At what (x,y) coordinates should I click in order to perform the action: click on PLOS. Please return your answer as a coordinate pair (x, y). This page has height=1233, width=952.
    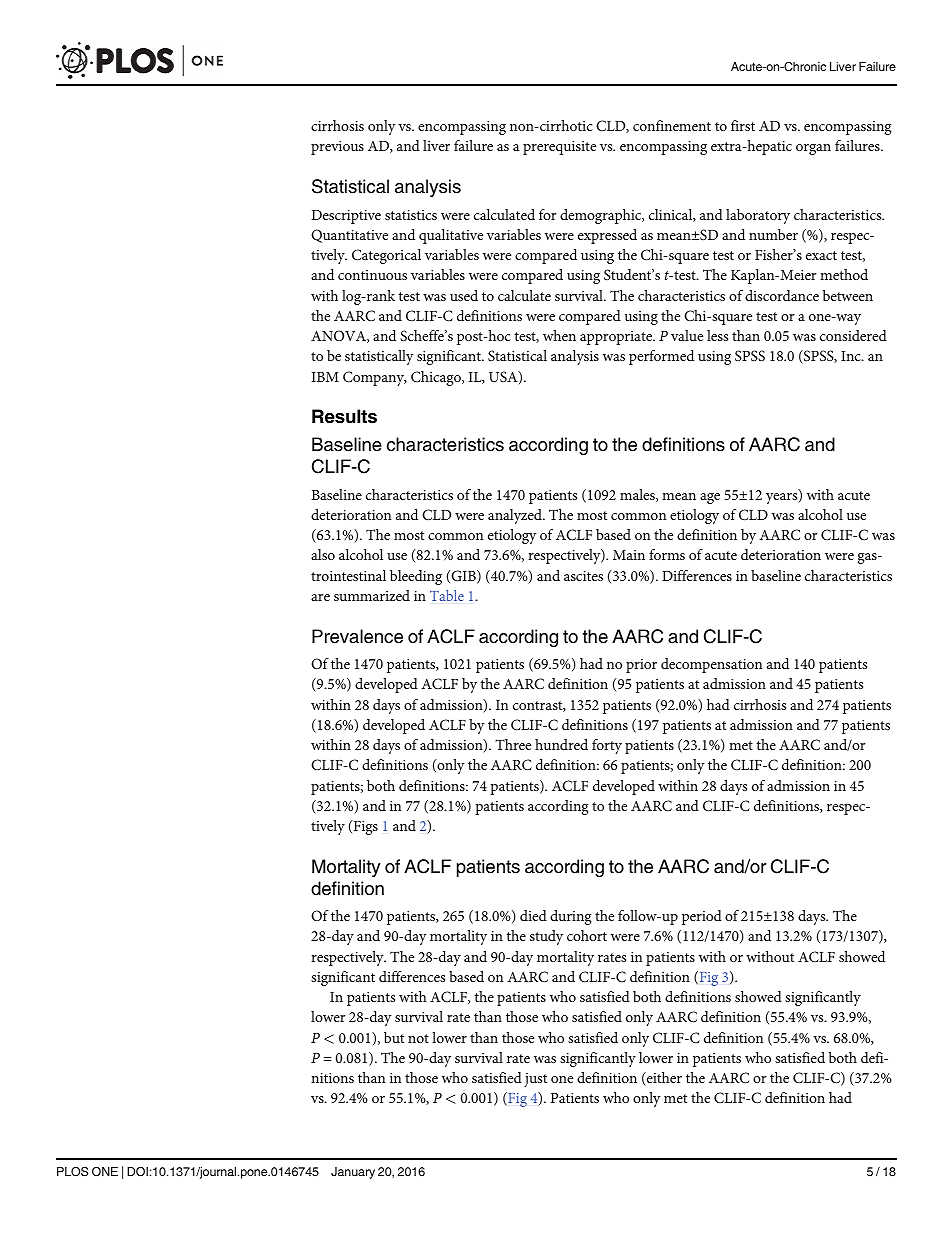
    Looking at the image, I should click on (72, 1172).
